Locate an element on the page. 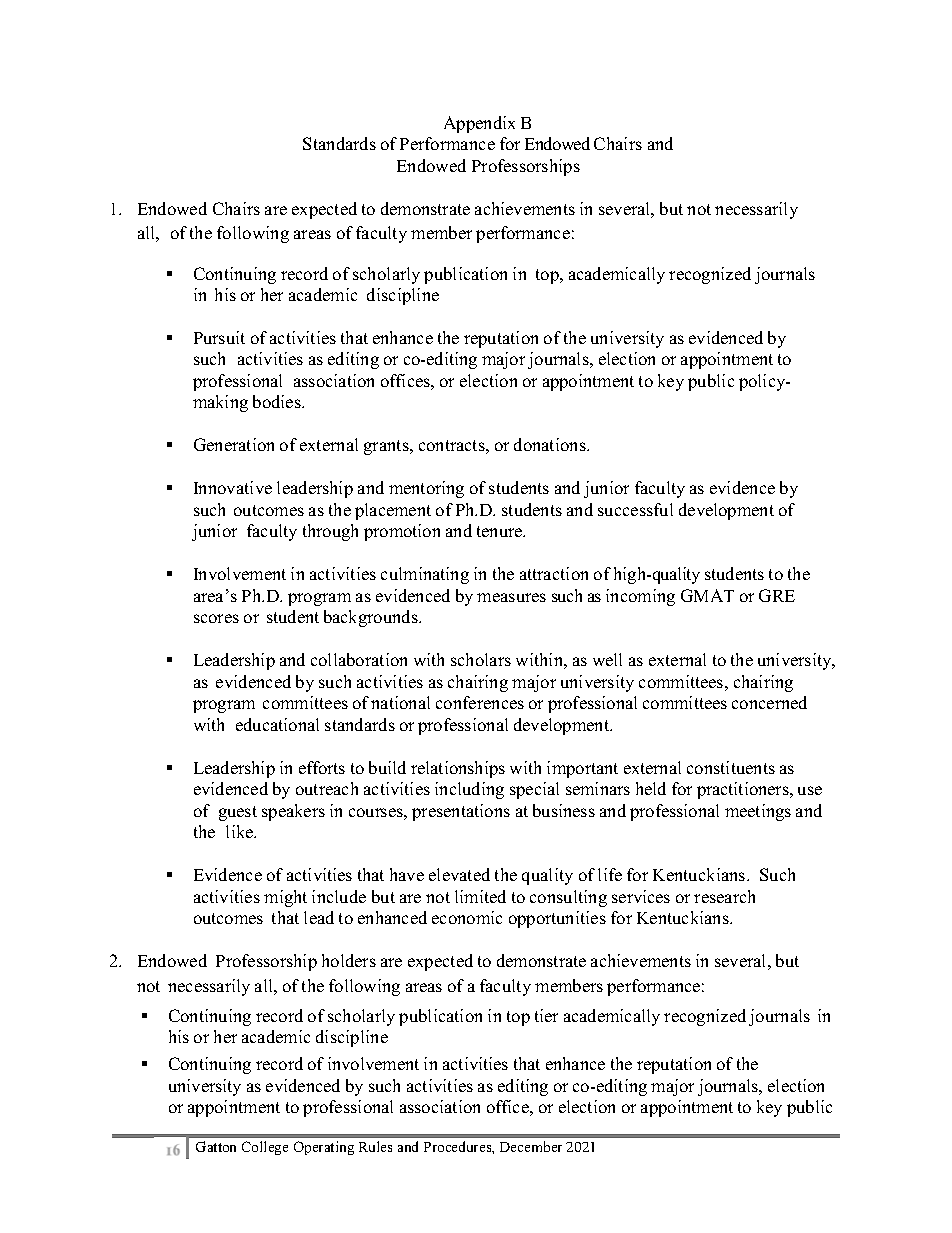  College is located at coordinates (265, 1148).
